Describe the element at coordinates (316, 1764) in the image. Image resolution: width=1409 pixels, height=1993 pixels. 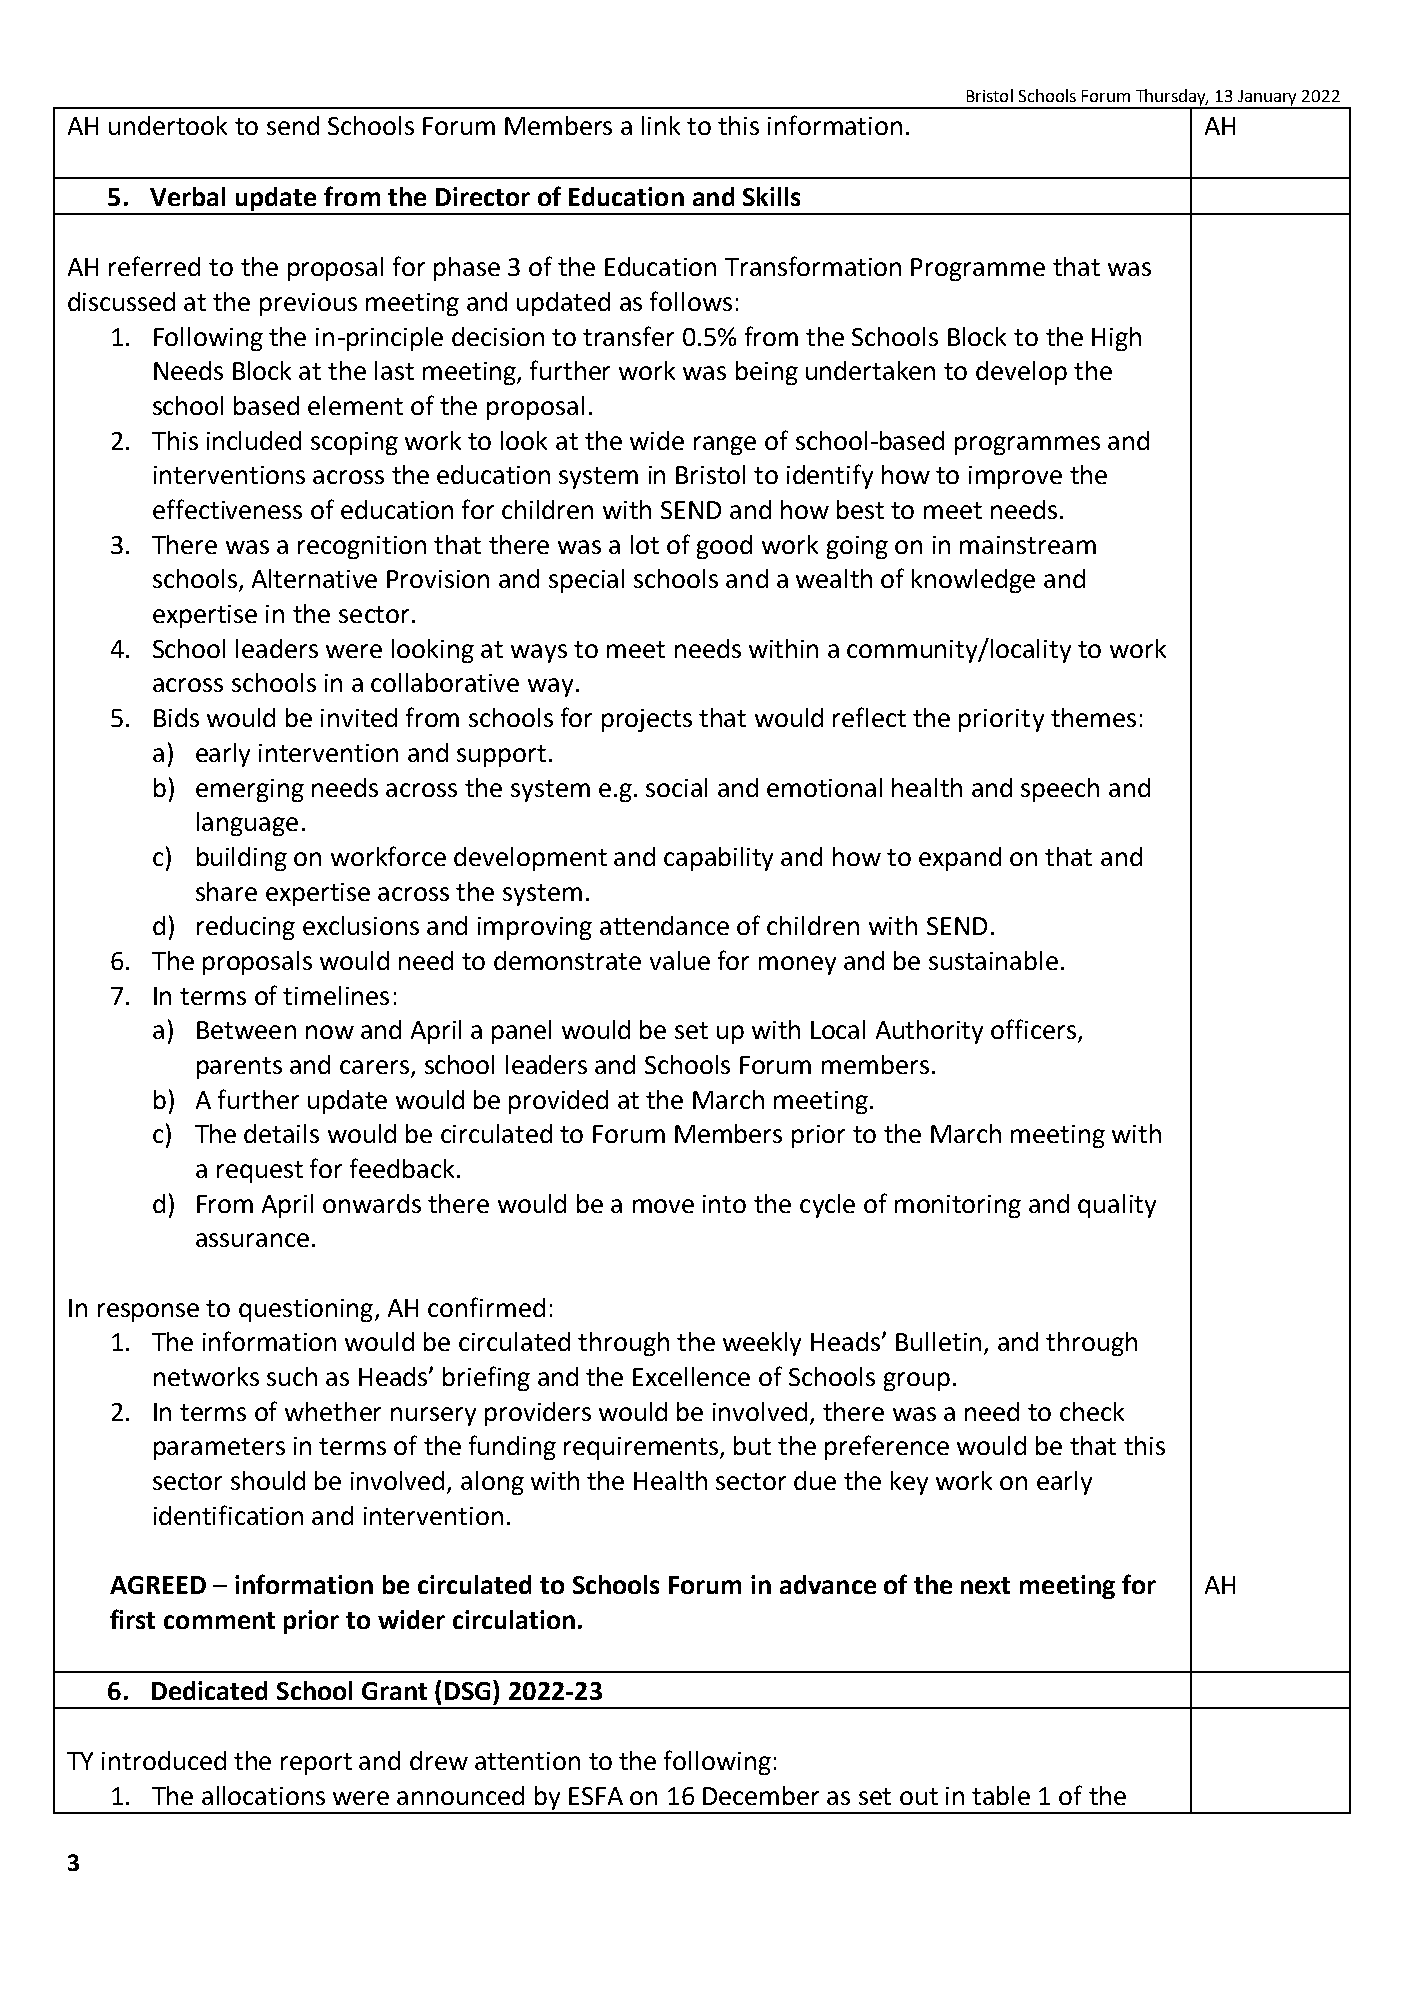
I see `report` at that location.
